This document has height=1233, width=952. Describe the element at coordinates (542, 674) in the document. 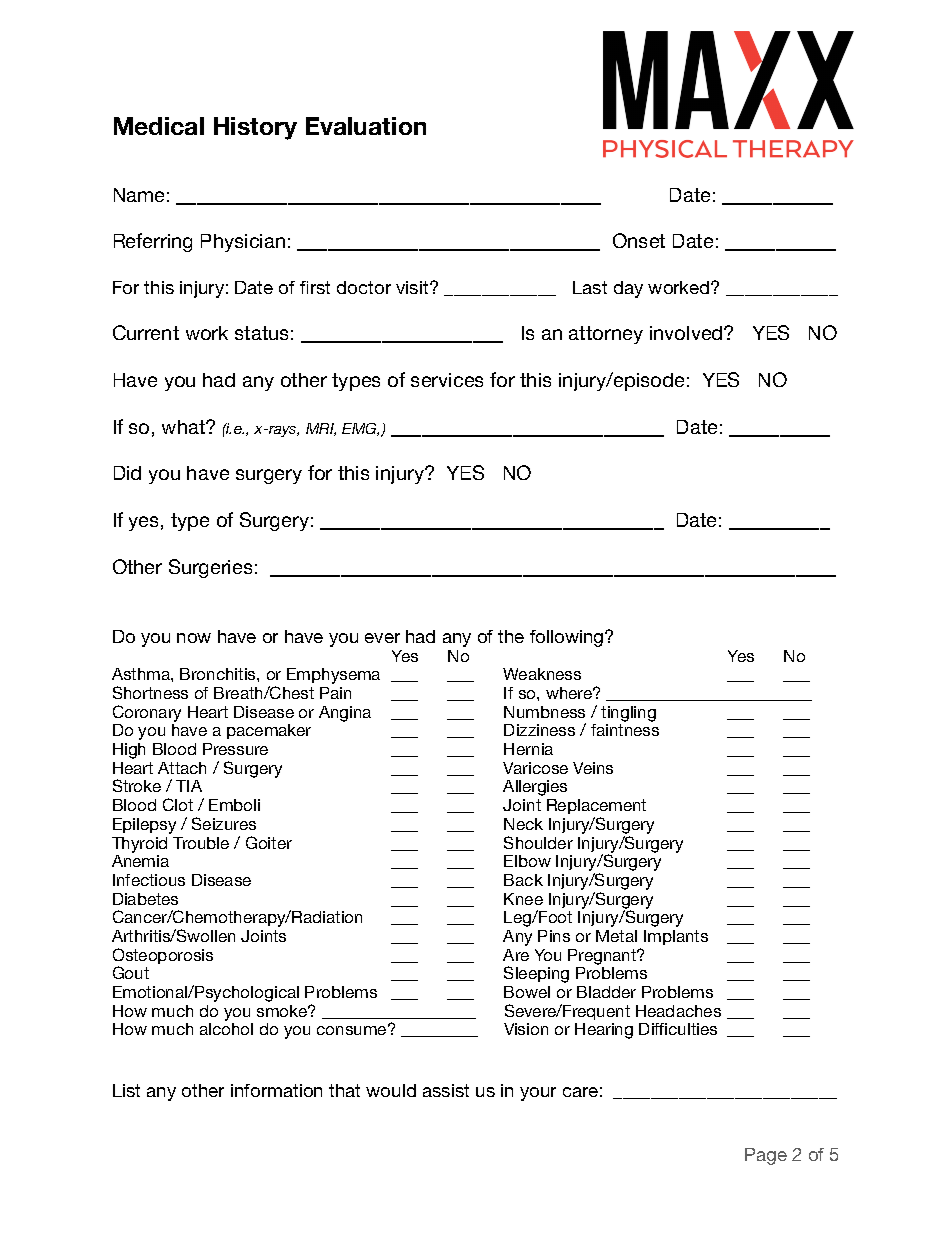

I see `Weakness` at that location.
